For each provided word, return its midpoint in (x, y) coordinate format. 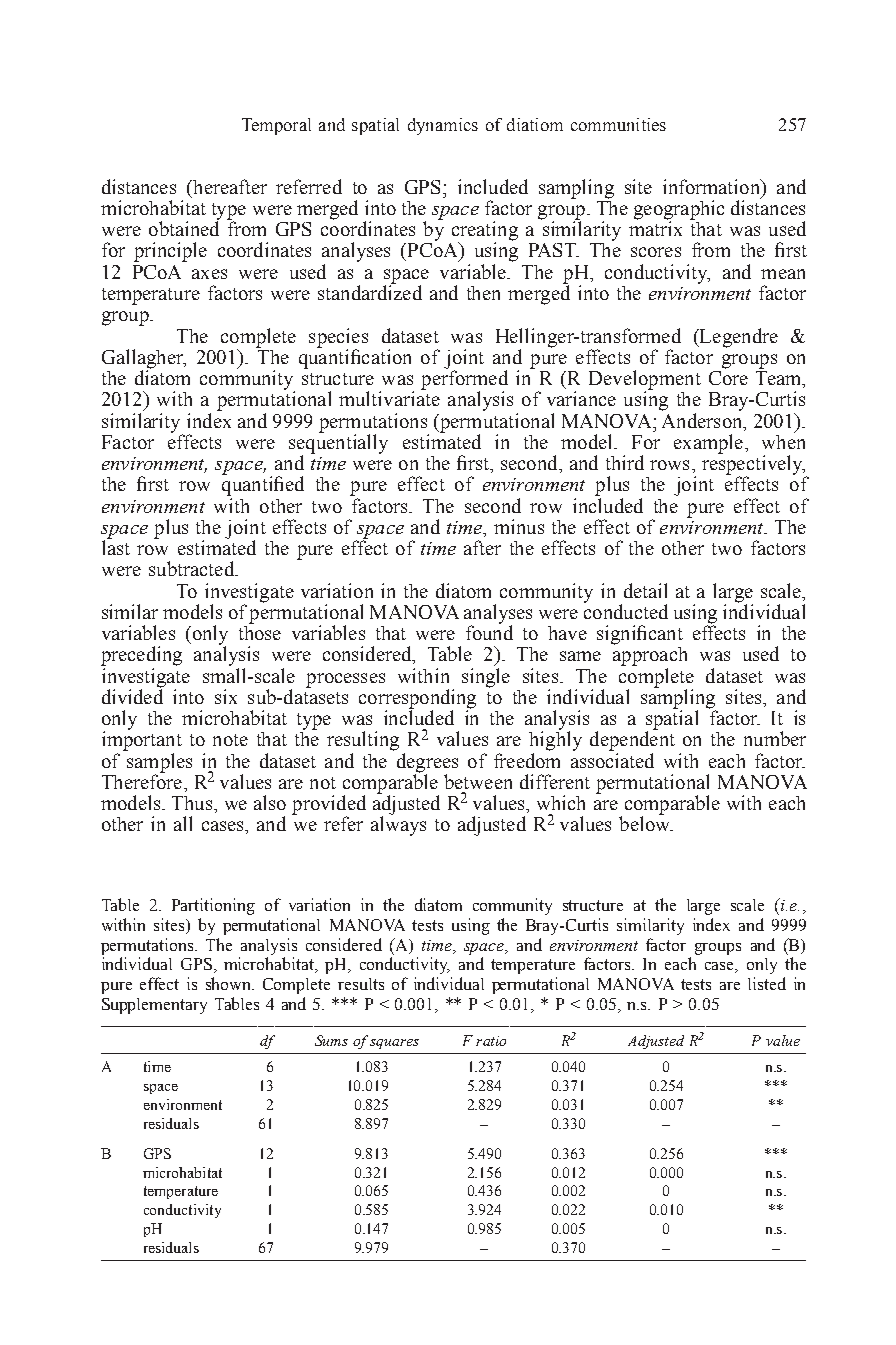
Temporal (276, 126)
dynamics (443, 126)
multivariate (389, 397)
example (708, 444)
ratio (491, 1041)
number (775, 738)
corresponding (417, 700)
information (712, 186)
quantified (263, 485)
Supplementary (154, 1006)
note (230, 740)
